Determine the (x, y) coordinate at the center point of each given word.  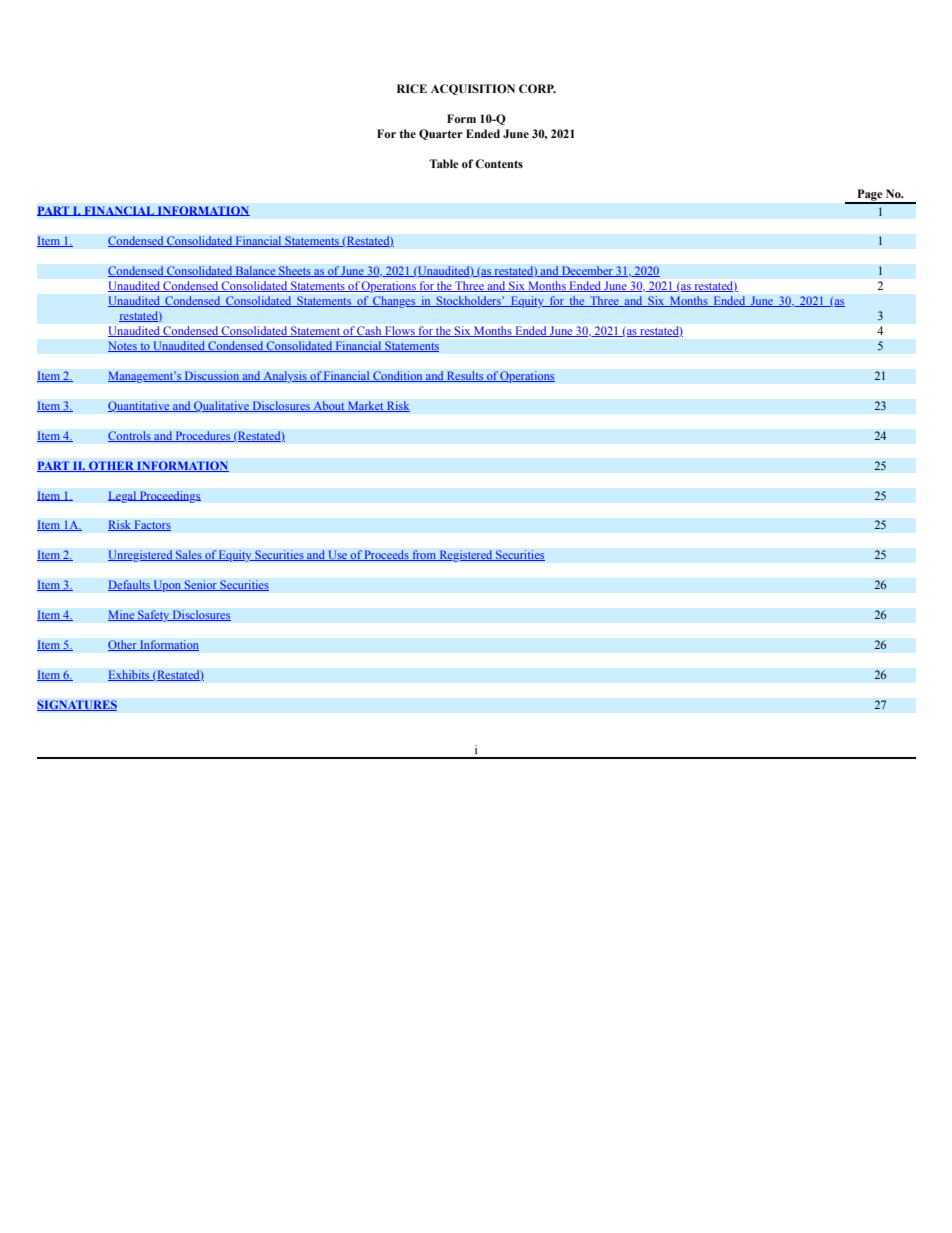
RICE (412, 88)
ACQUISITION (473, 89)
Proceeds (387, 555)
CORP (537, 88)
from (424, 555)
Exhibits (130, 675)
